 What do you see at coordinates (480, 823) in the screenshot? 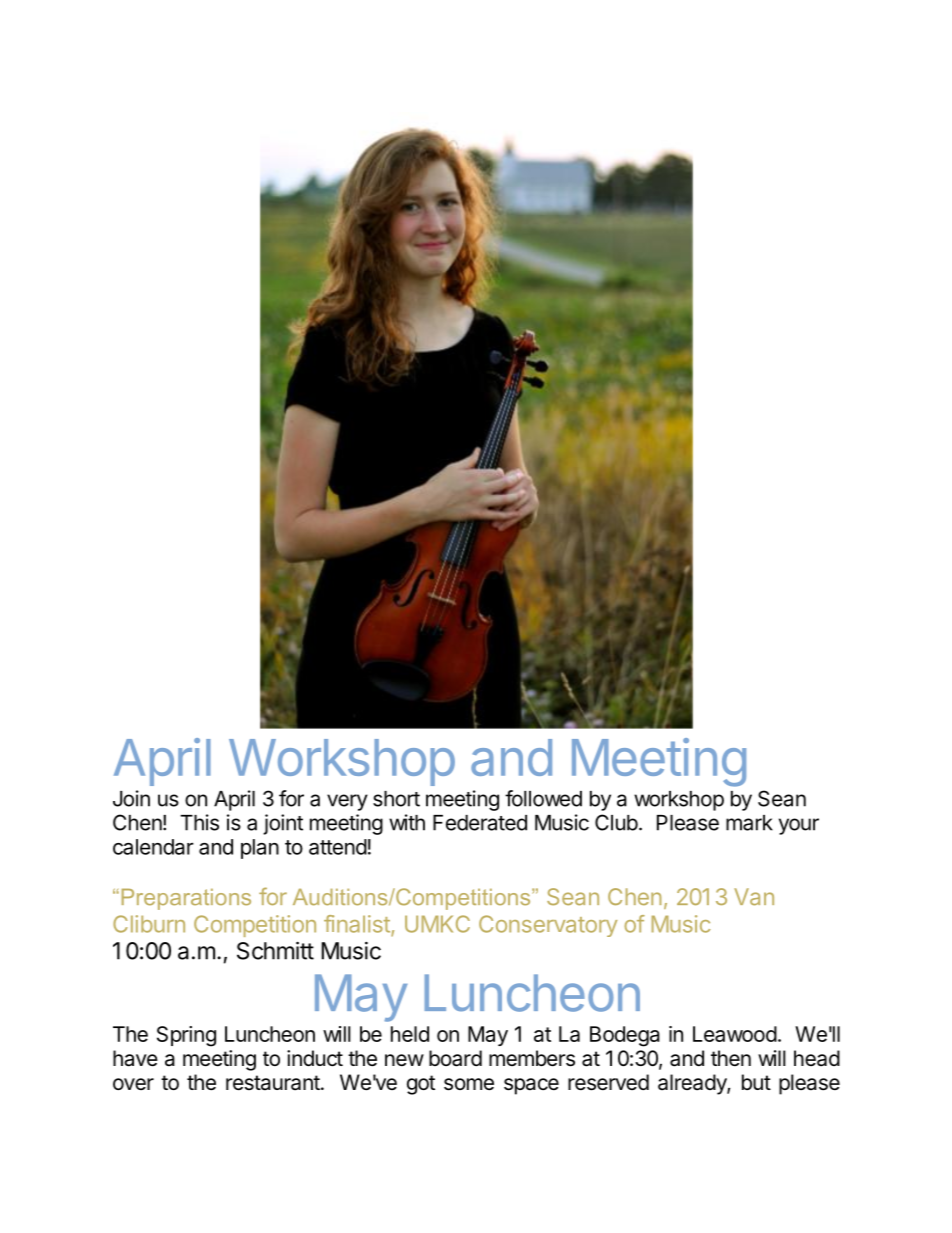
I see `Federated` at bounding box center [480, 823].
